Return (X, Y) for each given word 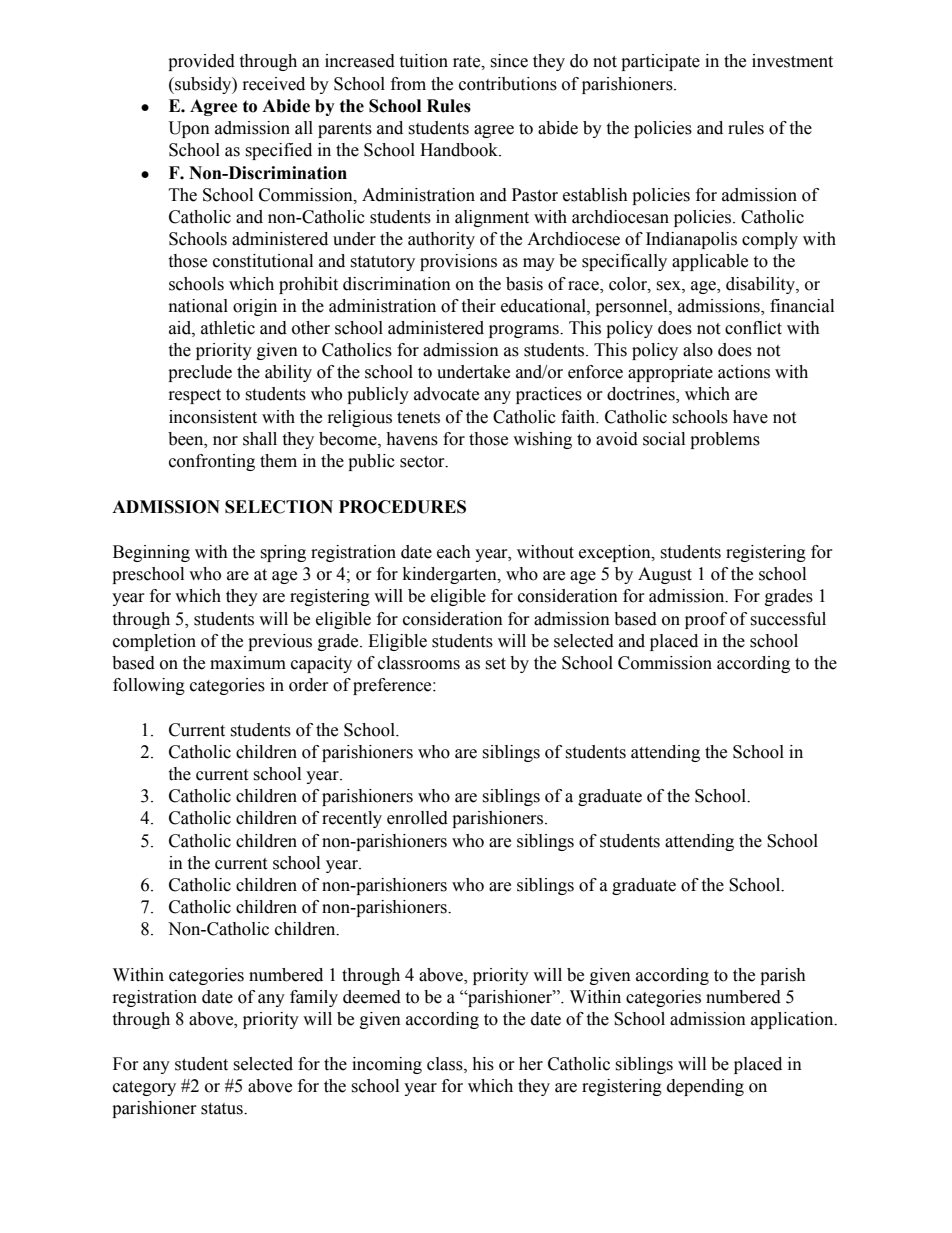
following (149, 686)
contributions (508, 84)
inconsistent (213, 417)
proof (706, 620)
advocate (446, 394)
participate (660, 62)
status (223, 1109)
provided (201, 62)
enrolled (417, 818)
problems (725, 440)
